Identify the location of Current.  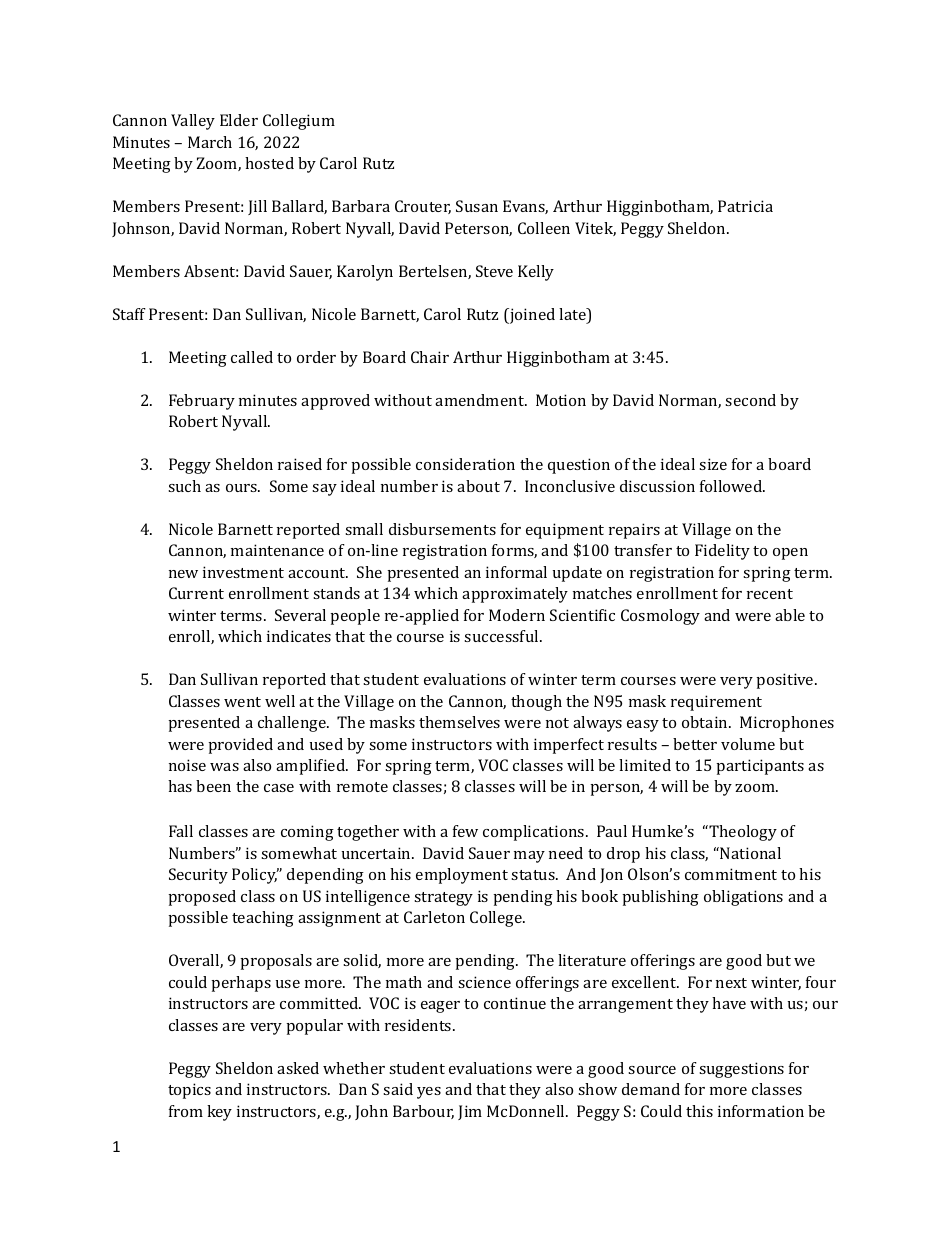
(196, 593).
